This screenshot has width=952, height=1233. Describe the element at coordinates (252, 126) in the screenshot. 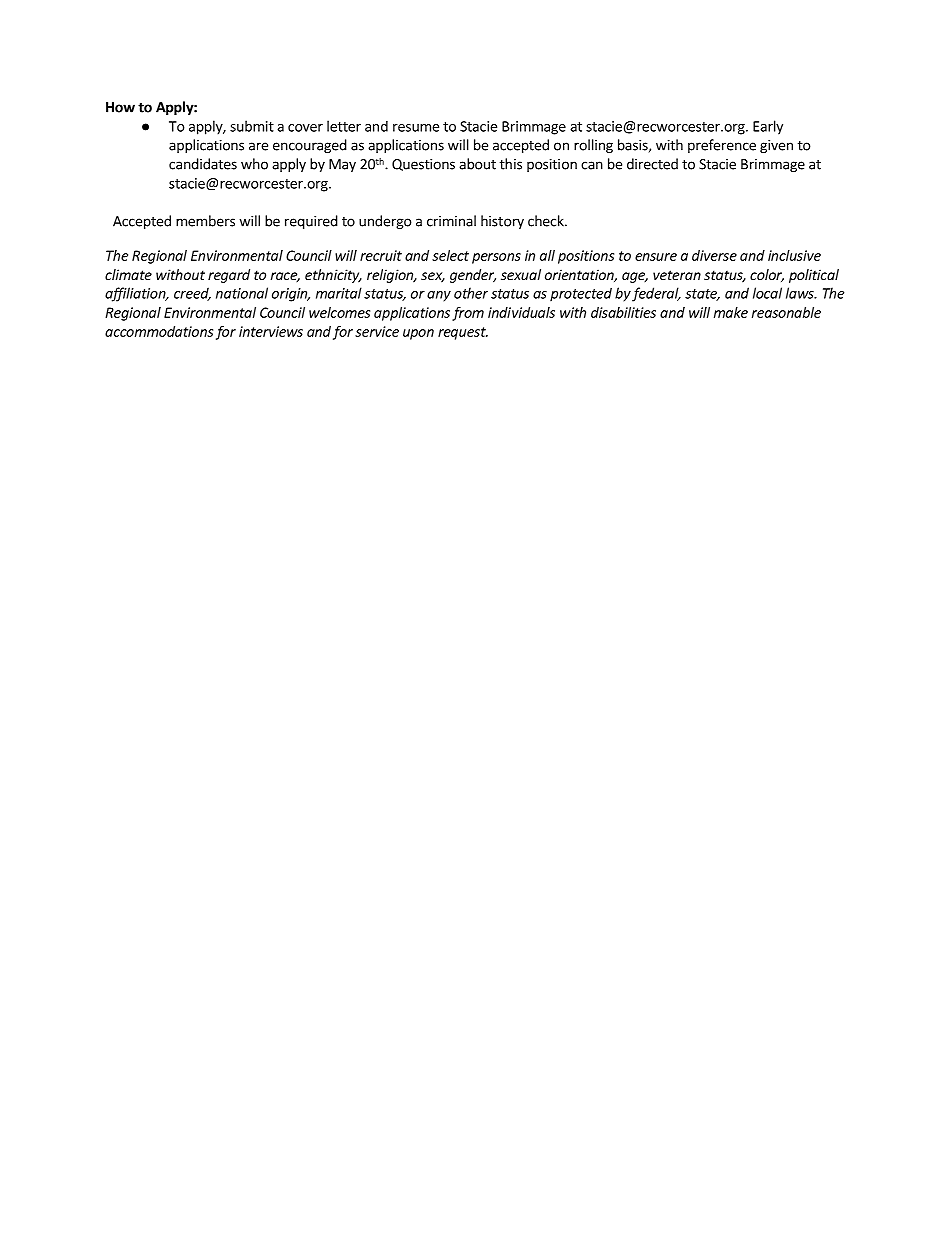

I see `submit` at that location.
